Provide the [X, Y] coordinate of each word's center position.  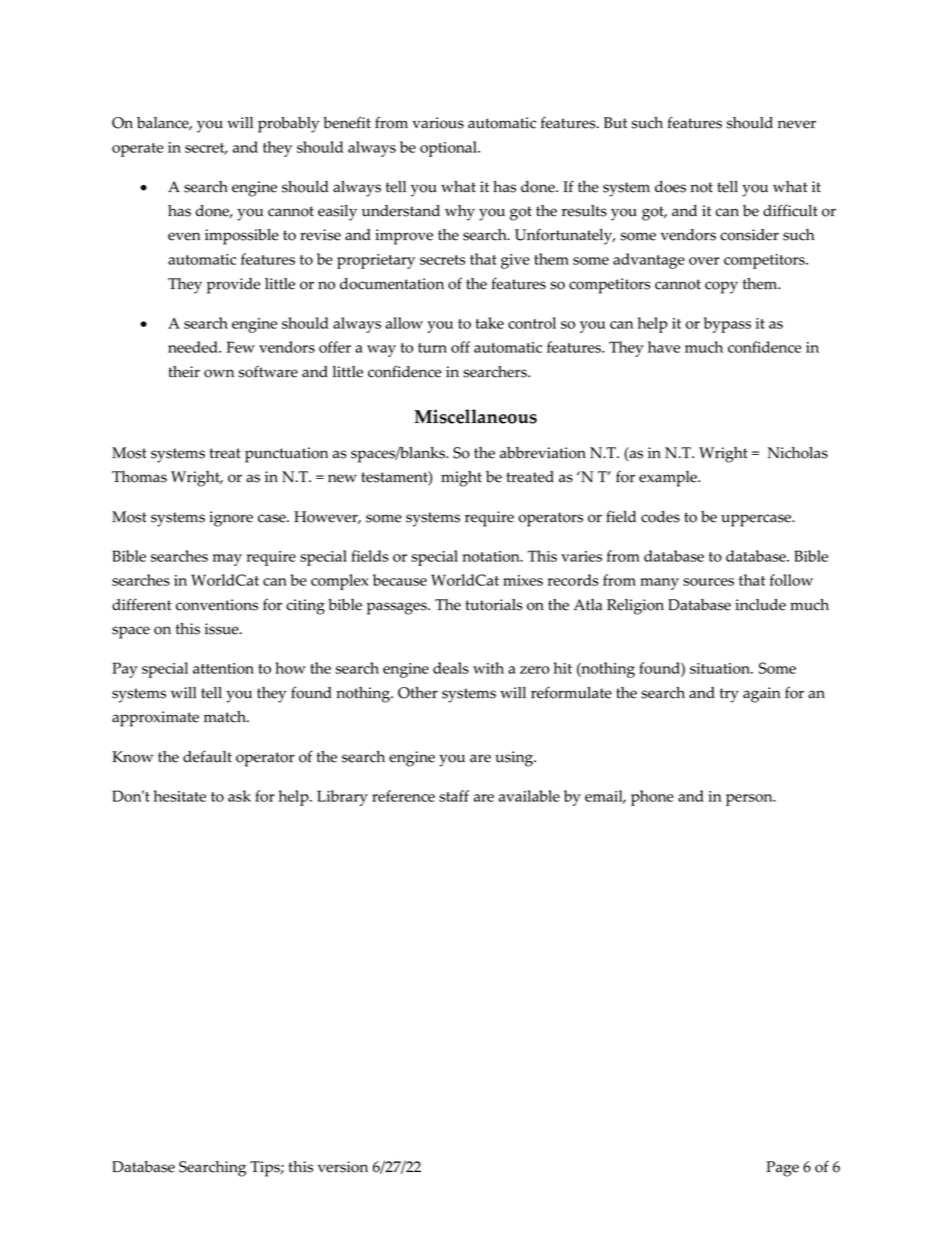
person [750, 800]
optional [449, 149]
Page [782, 1169]
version [343, 1167]
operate [137, 150]
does [670, 187]
